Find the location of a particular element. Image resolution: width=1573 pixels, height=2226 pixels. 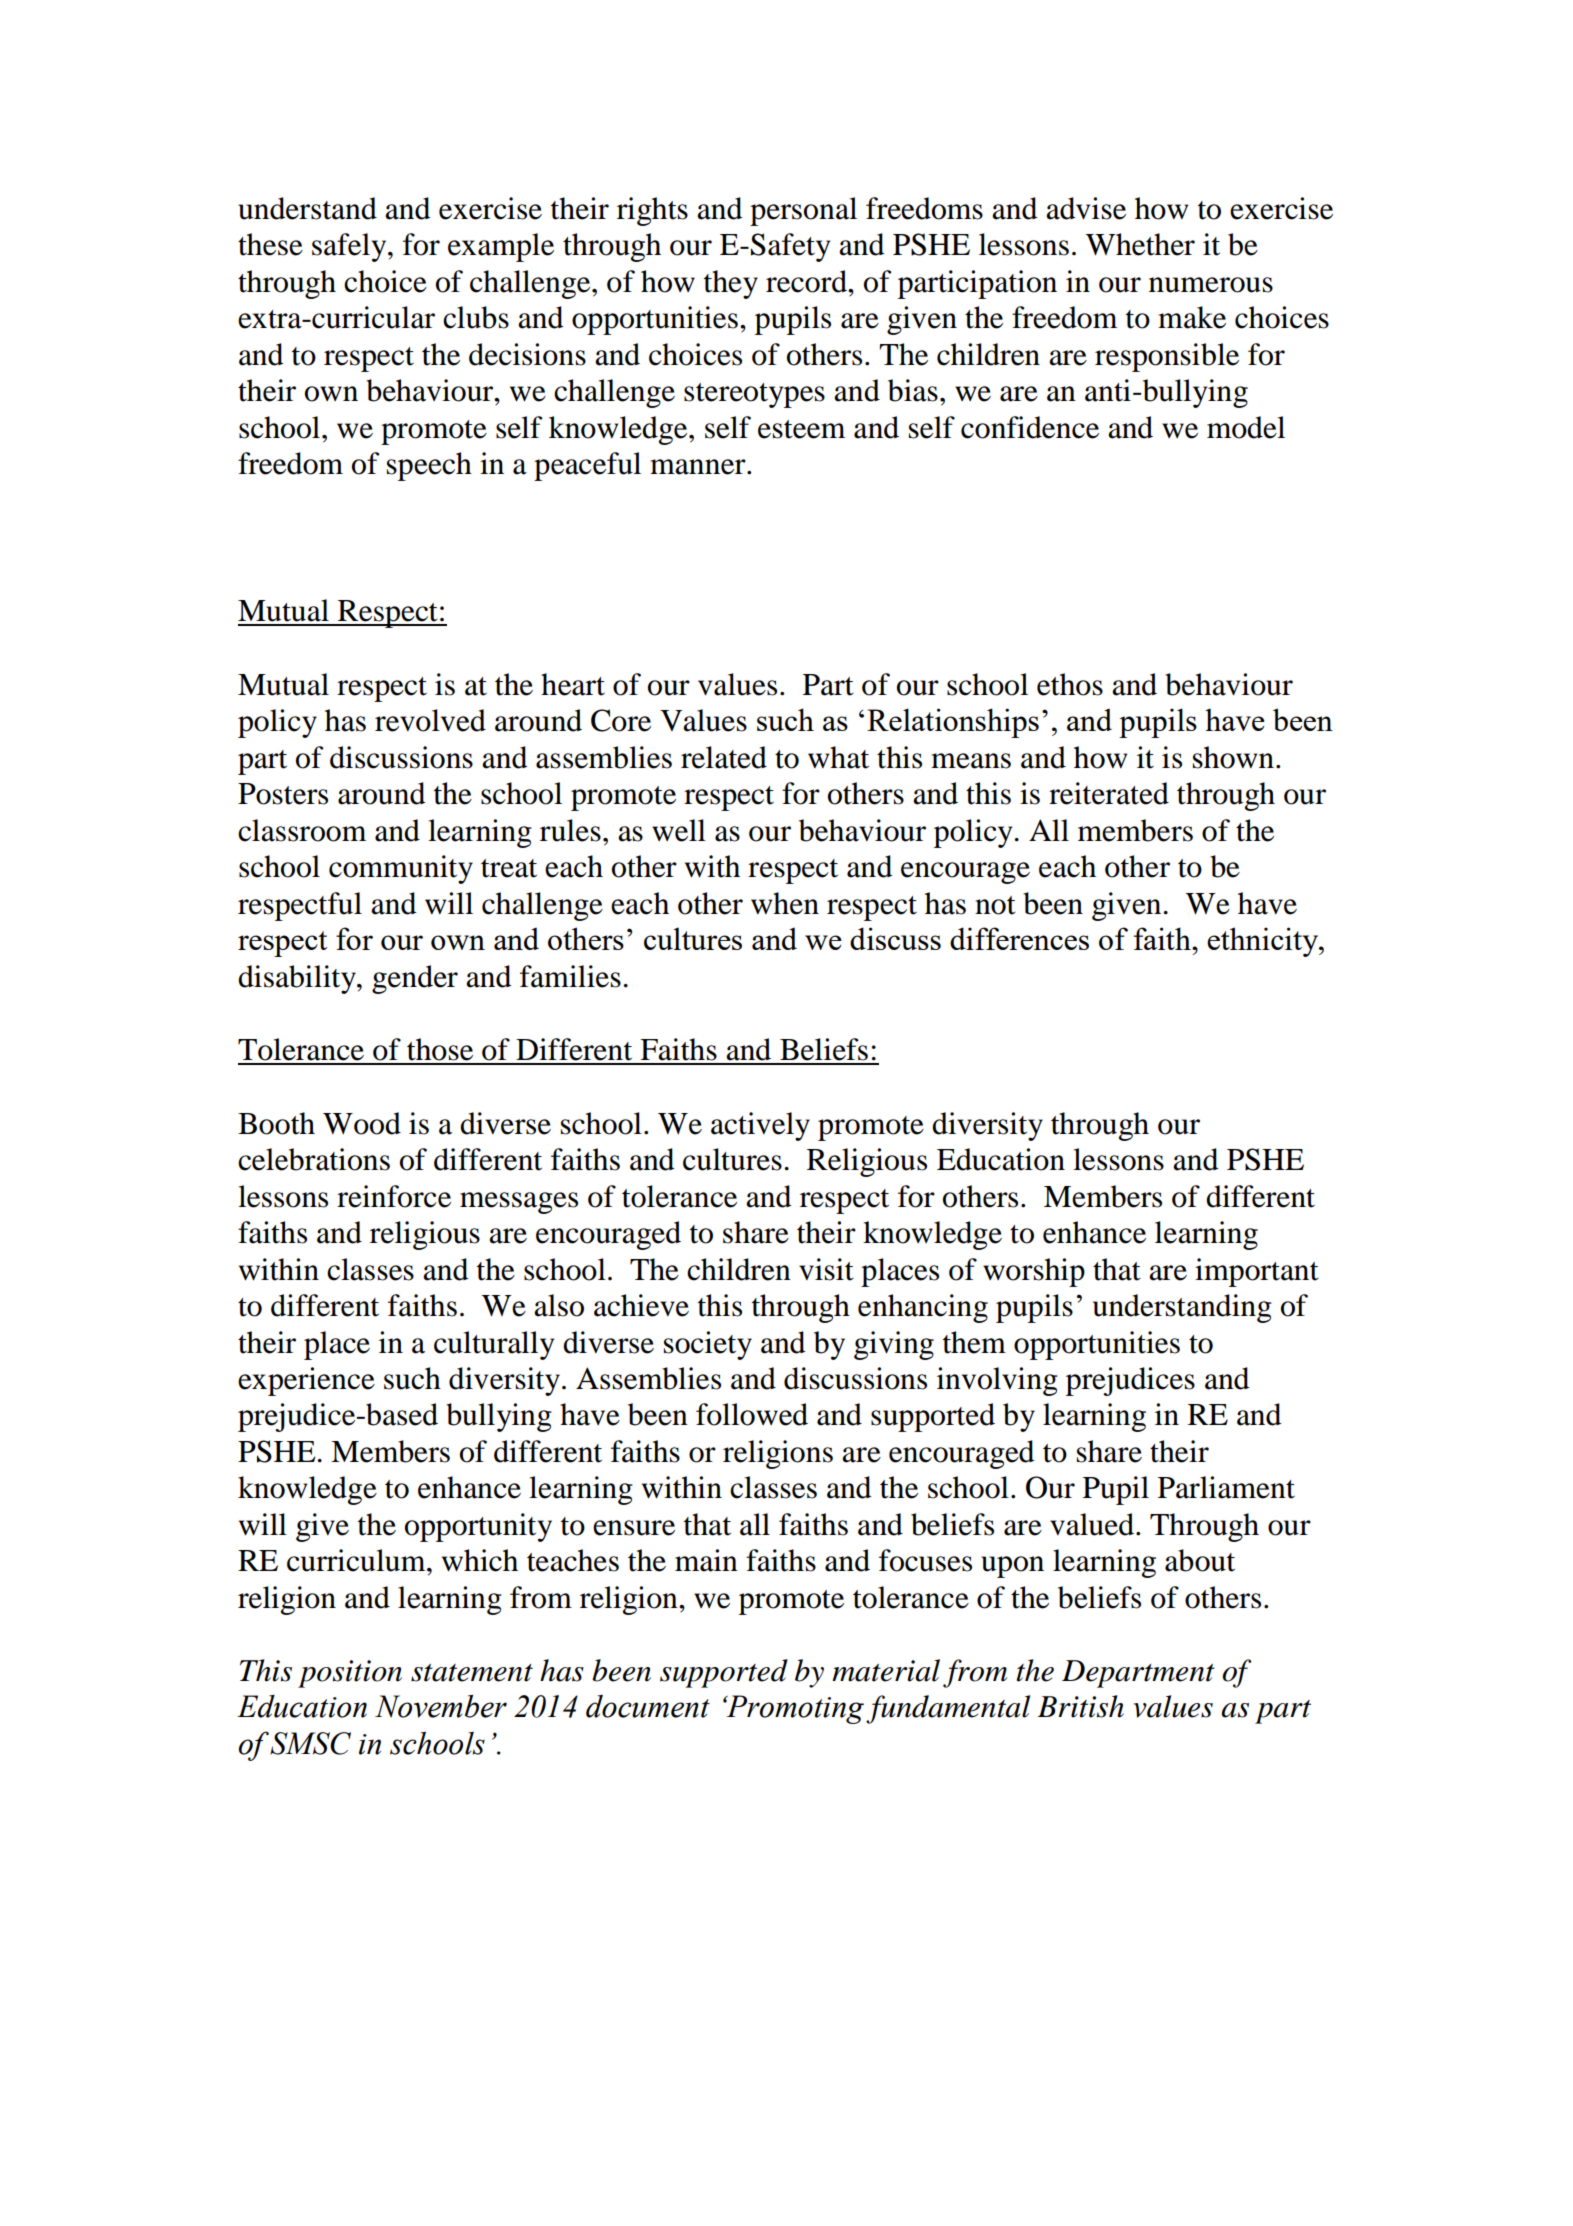

when is located at coordinates (785, 903).
